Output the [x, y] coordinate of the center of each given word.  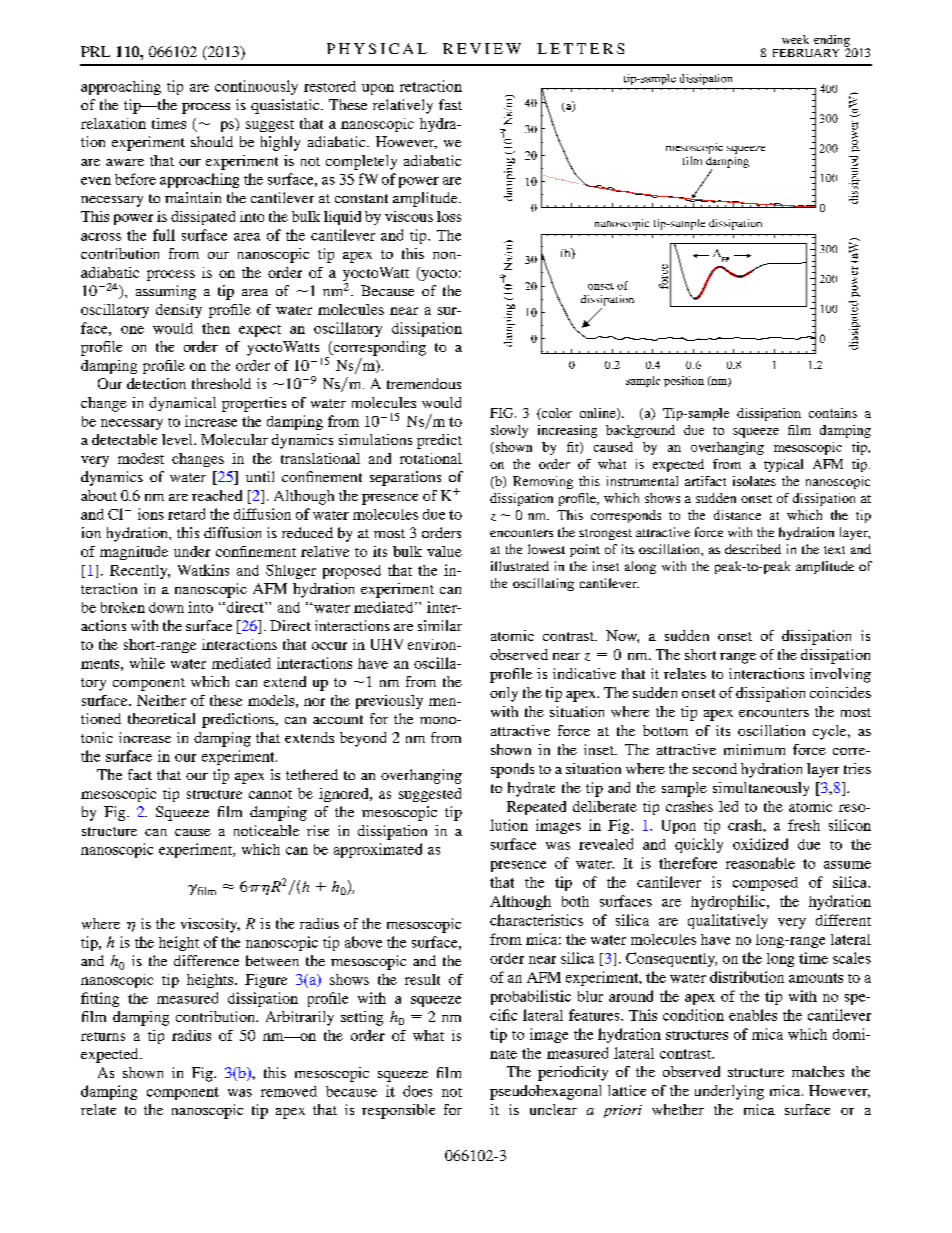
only [504, 694]
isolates [754, 481]
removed [289, 1091]
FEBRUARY [806, 53]
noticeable [266, 830]
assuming [166, 292]
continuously [256, 87]
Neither [161, 700]
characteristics [536, 920]
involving [840, 675]
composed [765, 884]
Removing [543, 482]
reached [217, 495]
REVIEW [482, 48]
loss [449, 216]
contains [833, 413]
